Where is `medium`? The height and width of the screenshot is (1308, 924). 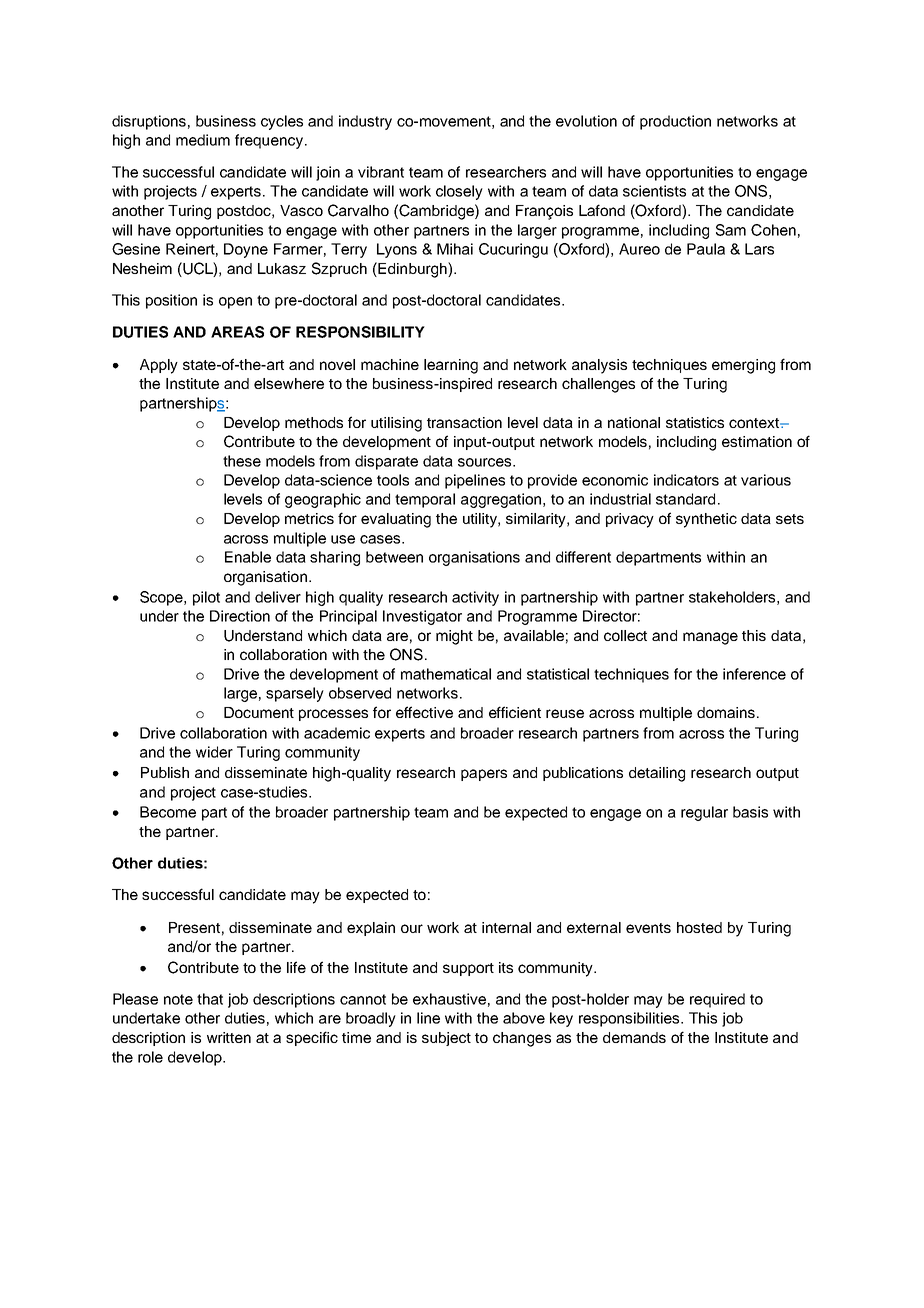 medium is located at coordinates (203, 140).
